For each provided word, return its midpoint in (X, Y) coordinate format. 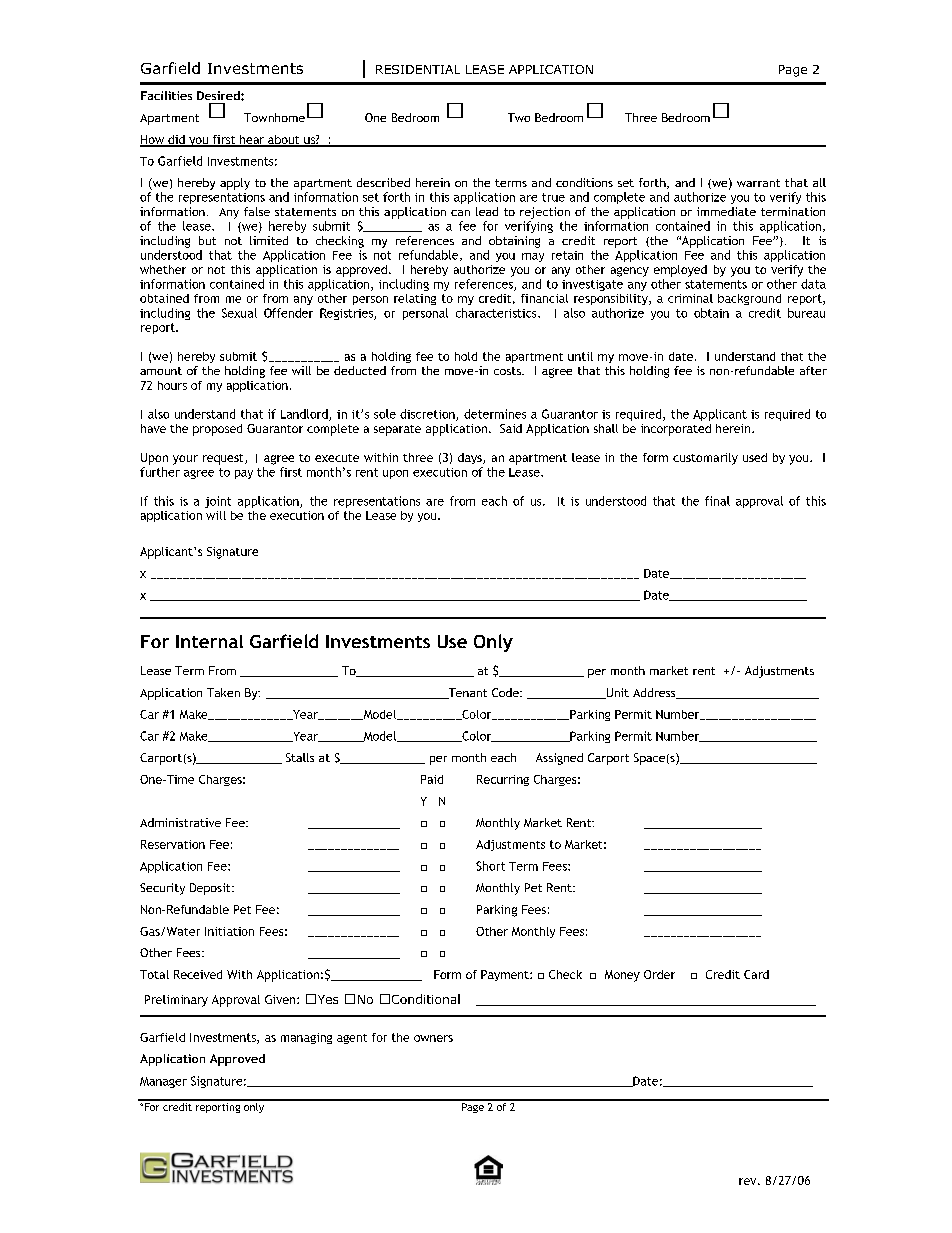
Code (506, 692)
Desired (219, 95)
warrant (758, 183)
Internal (209, 641)
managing (306, 1038)
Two (519, 117)
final (717, 501)
